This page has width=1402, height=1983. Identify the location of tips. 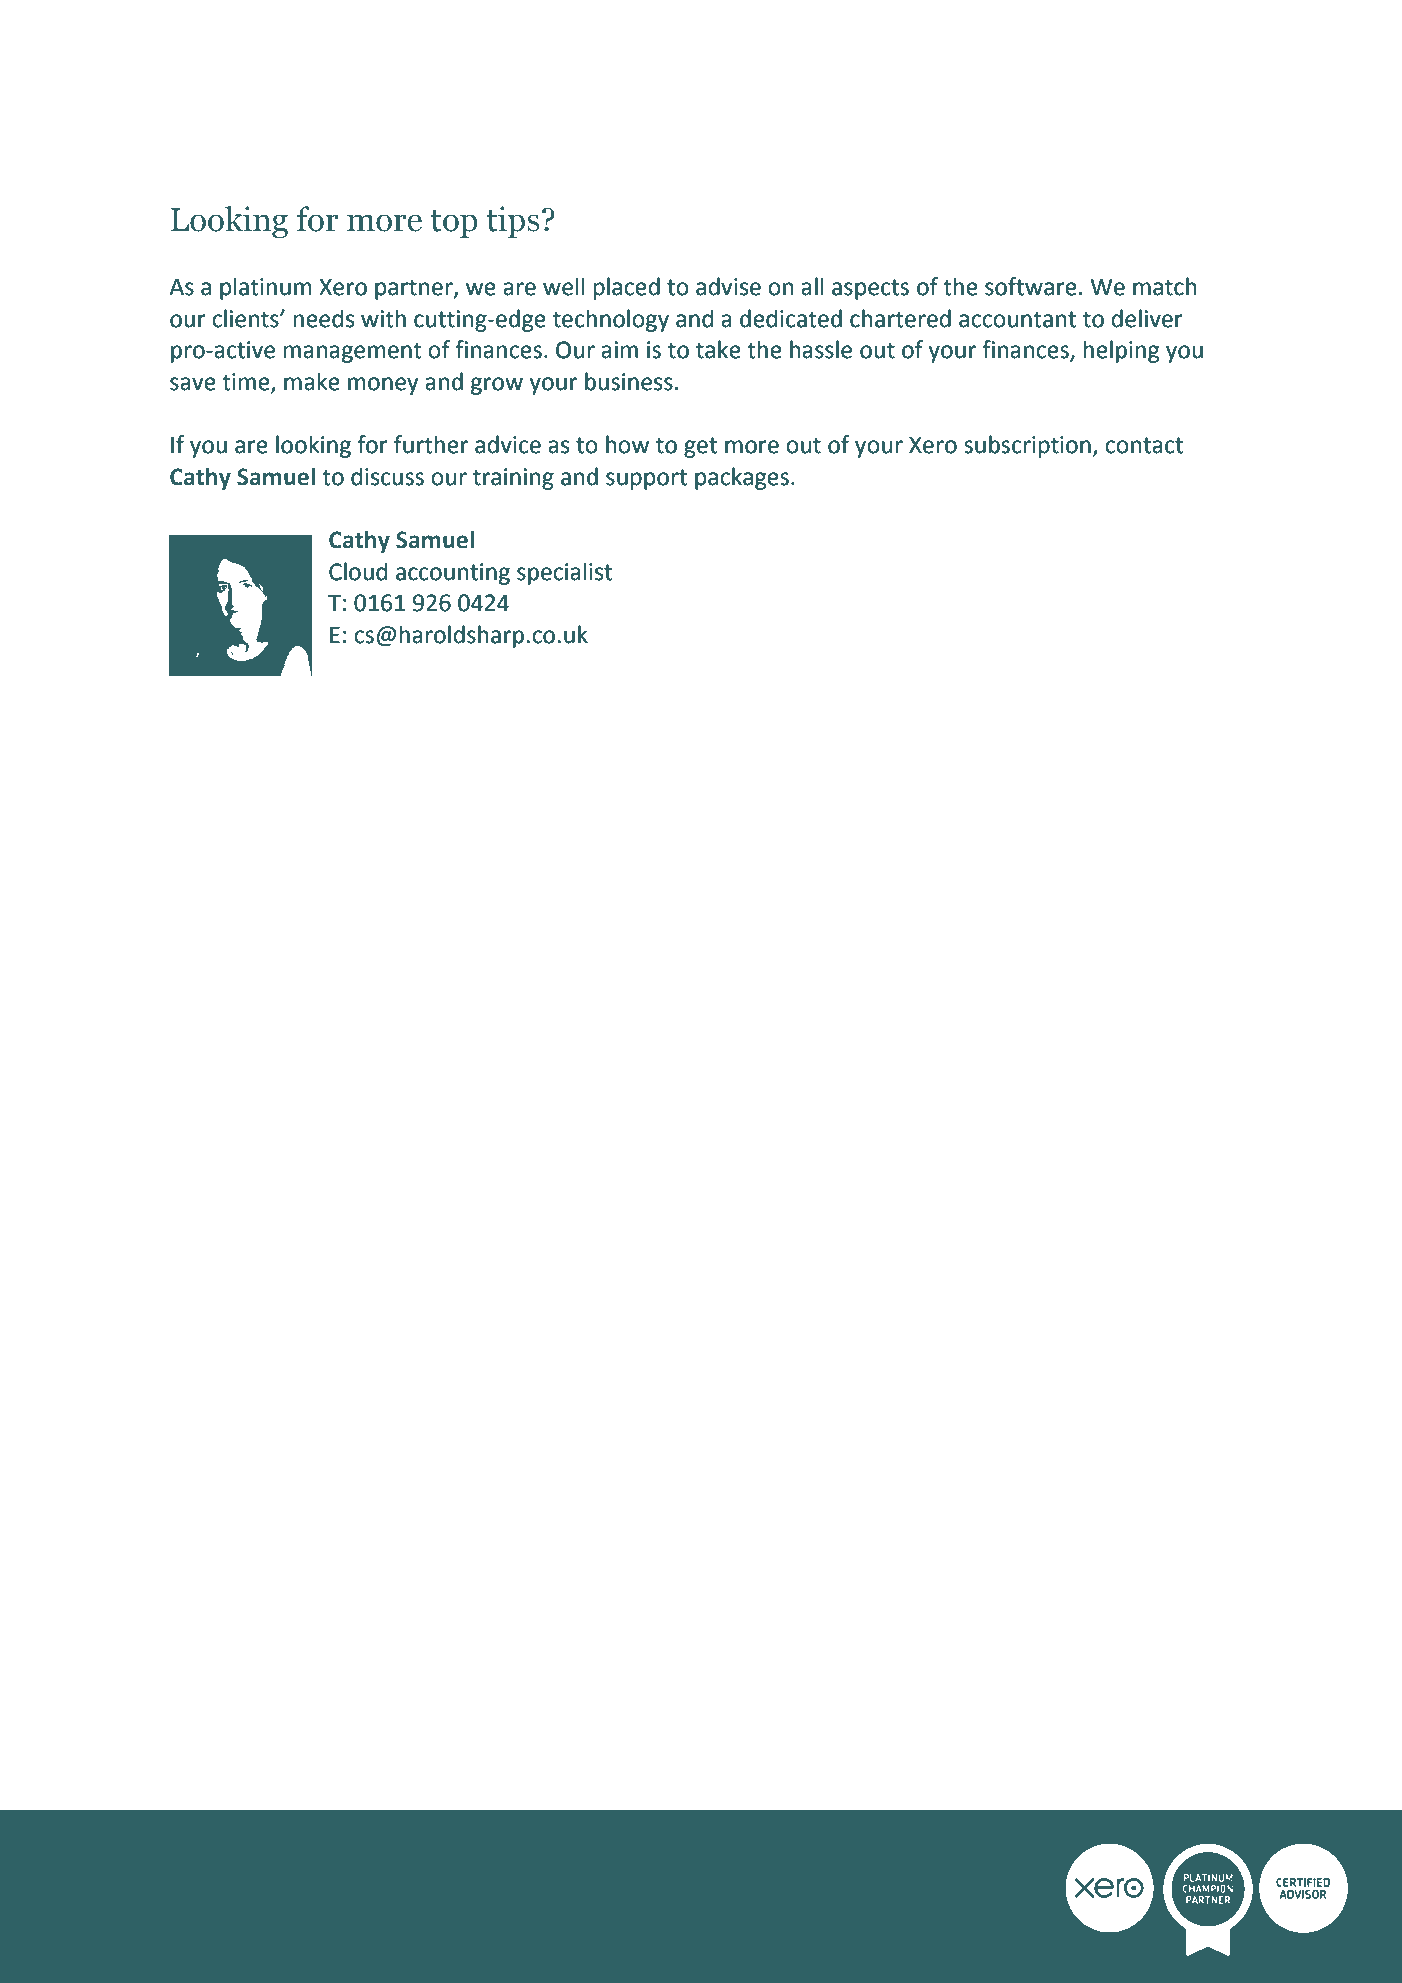
(513, 222).
